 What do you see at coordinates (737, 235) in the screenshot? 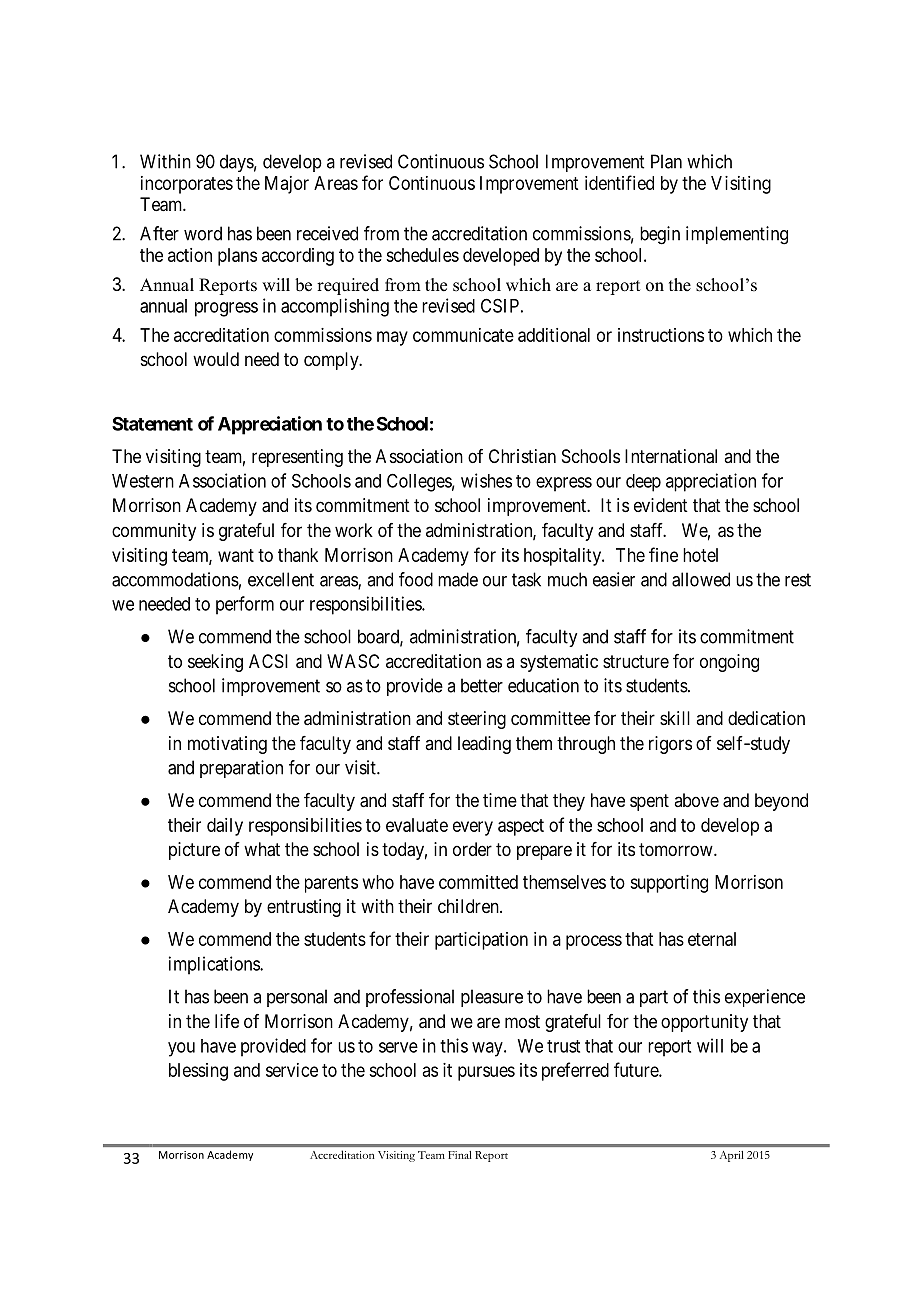
I see `implementing` at bounding box center [737, 235].
